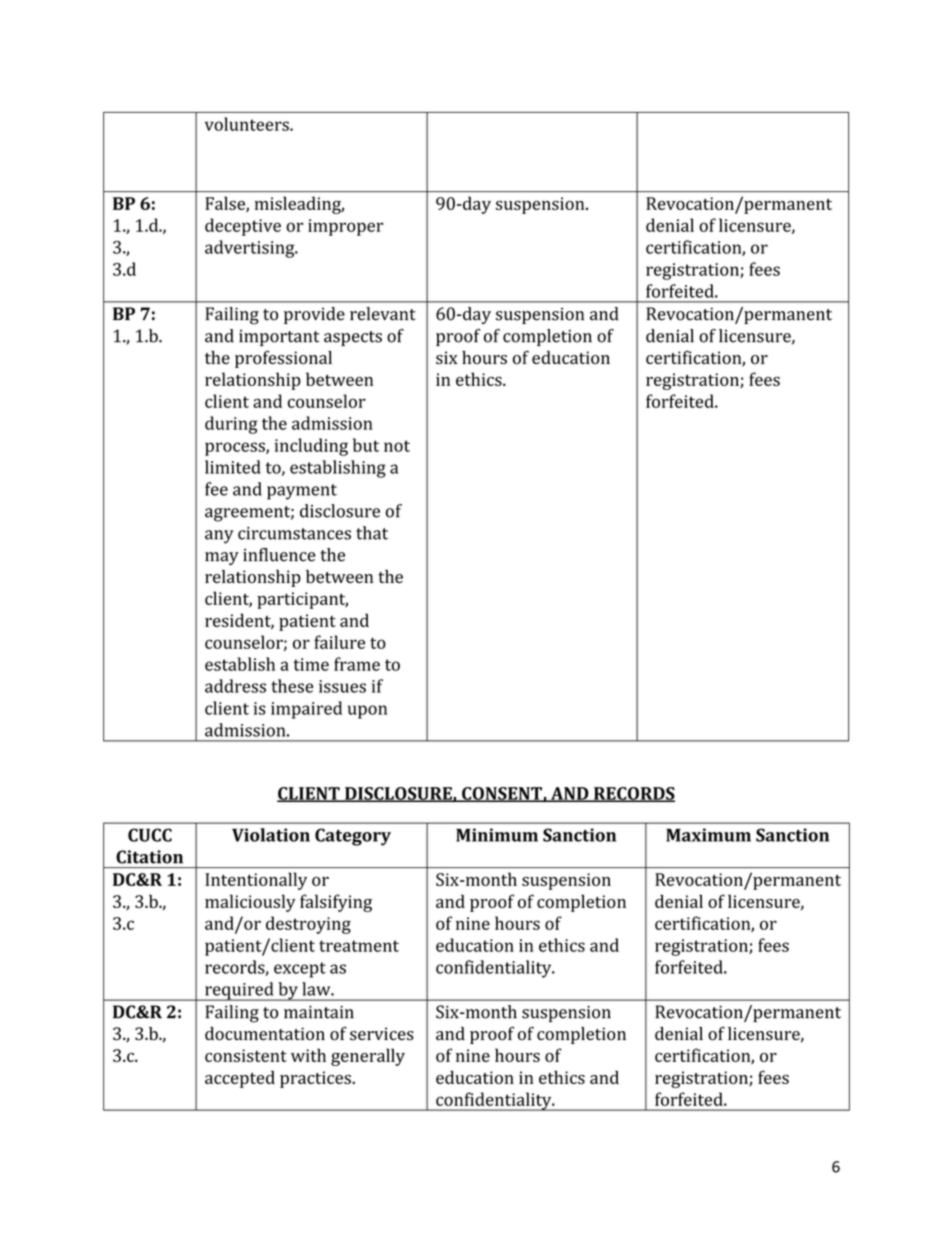 The height and width of the screenshot is (1233, 952). What do you see at coordinates (383, 314) in the screenshot?
I see `relevant` at bounding box center [383, 314].
